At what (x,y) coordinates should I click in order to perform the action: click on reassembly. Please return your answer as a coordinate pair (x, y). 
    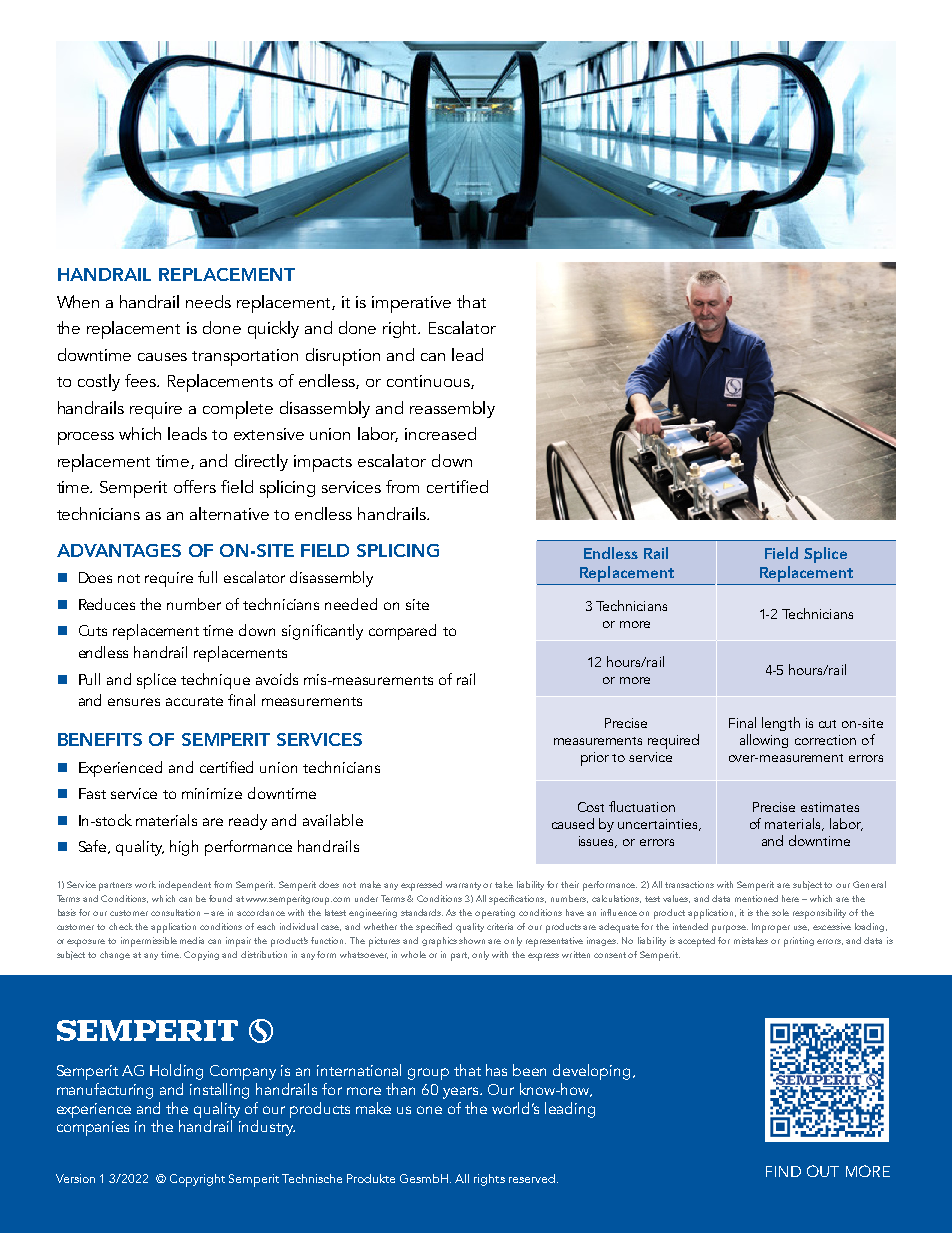
    Looking at the image, I should click on (452, 409).
